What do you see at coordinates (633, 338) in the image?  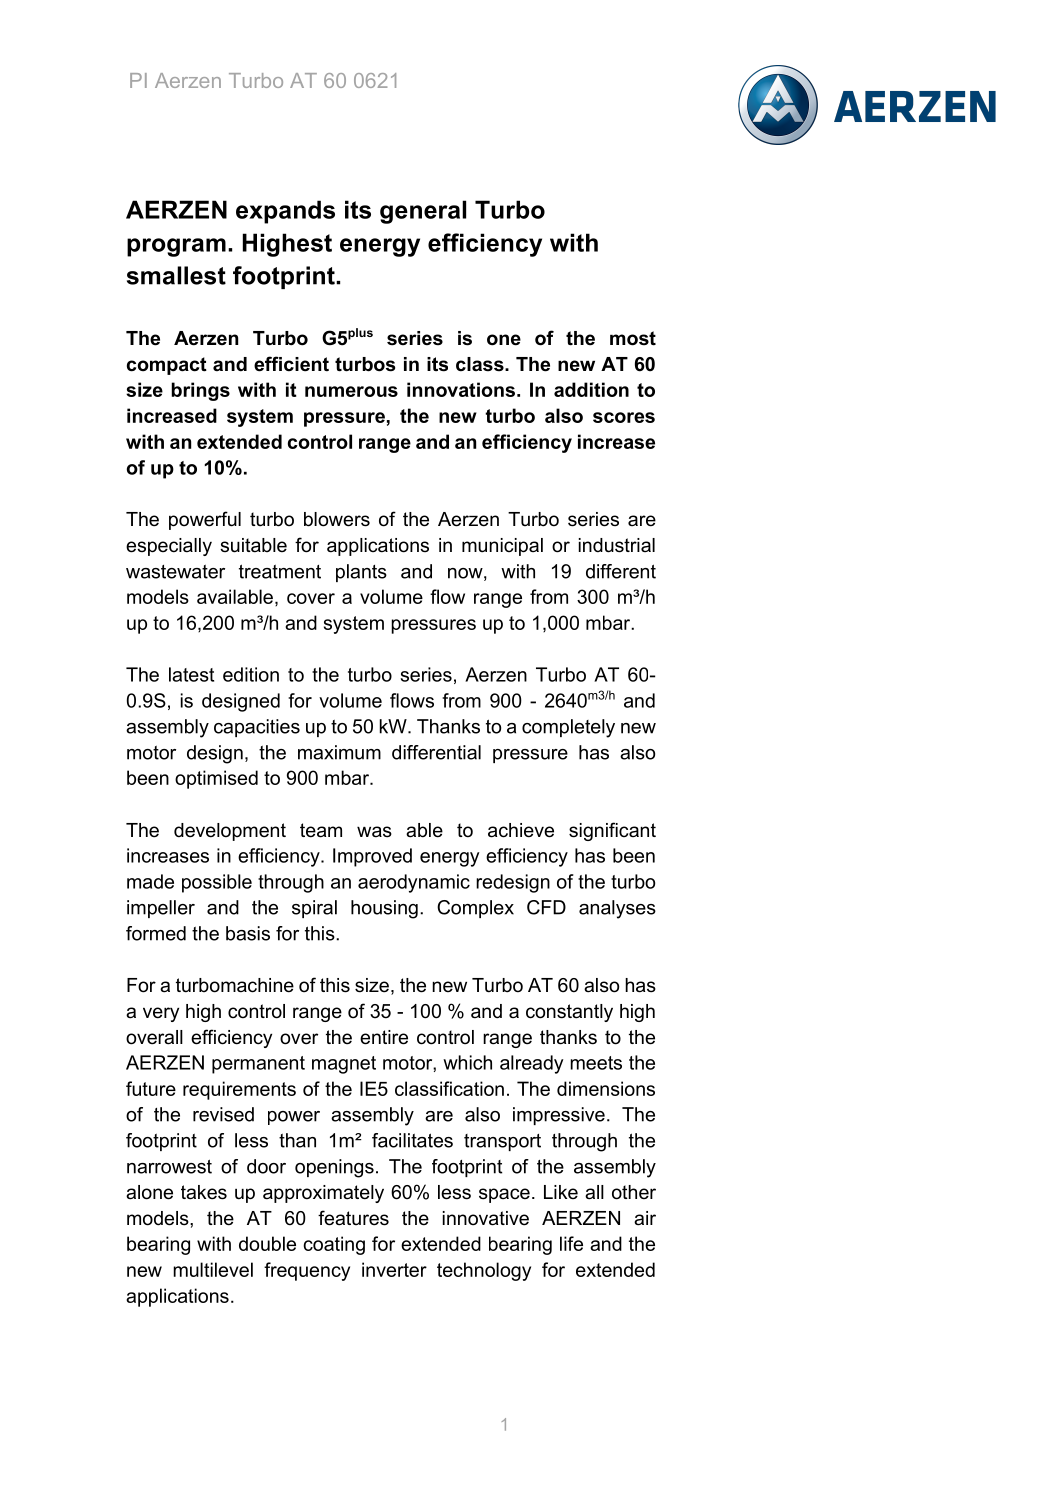 I see `most` at bounding box center [633, 338].
